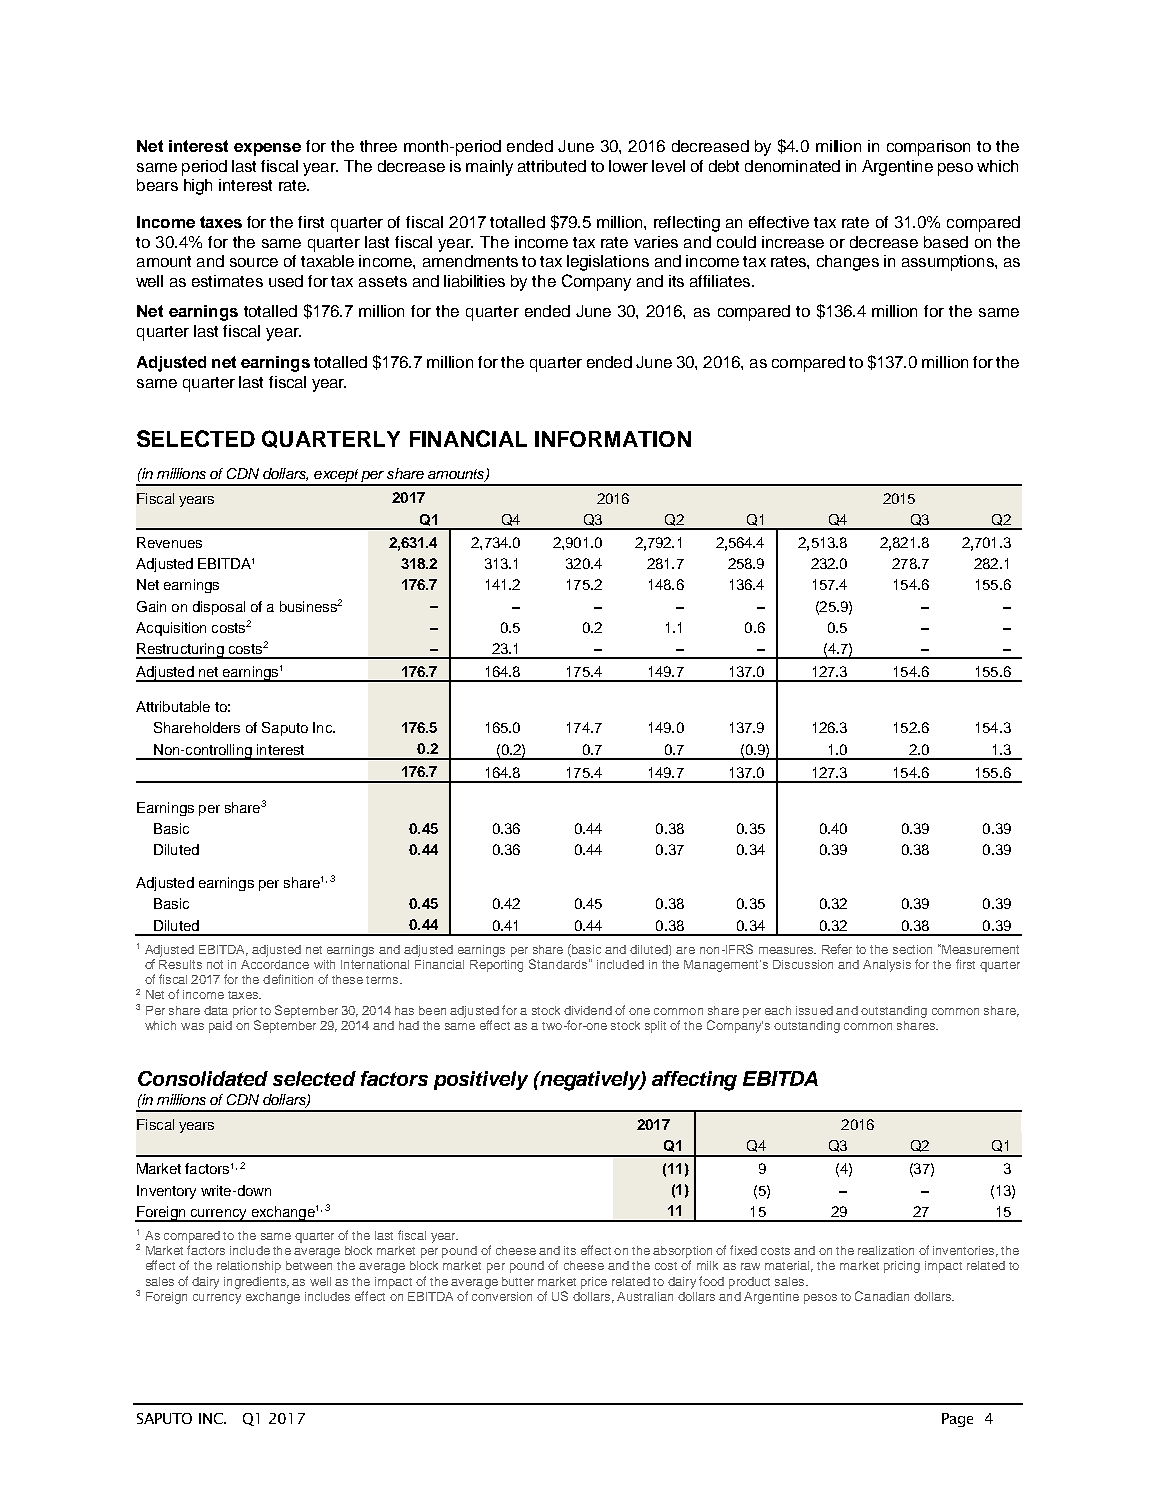 The image size is (1158, 1499). Describe the element at coordinates (275, 964) in the screenshot. I see `Accordance` at that location.
